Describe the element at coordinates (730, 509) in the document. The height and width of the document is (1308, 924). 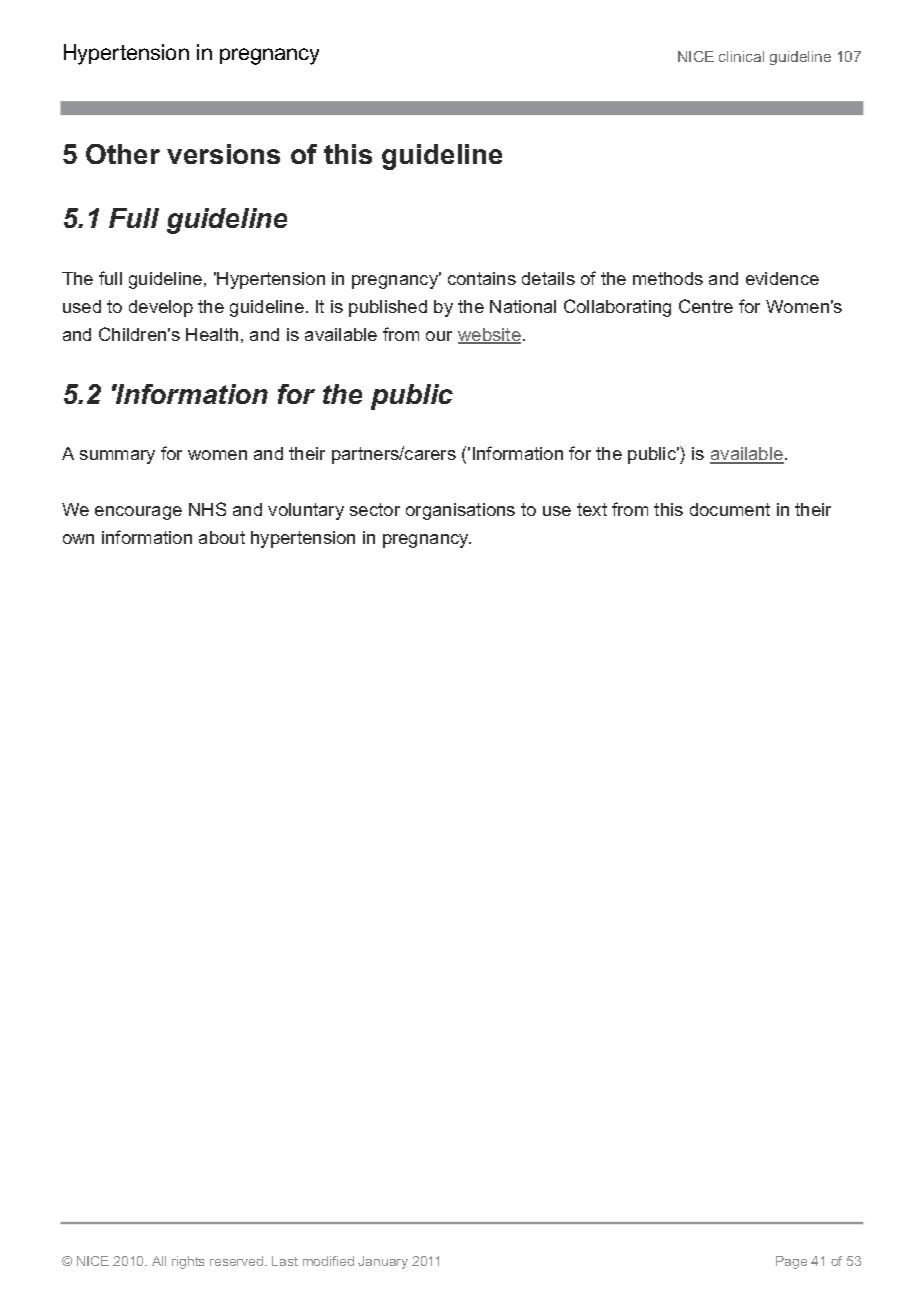
I see `document` at that location.
